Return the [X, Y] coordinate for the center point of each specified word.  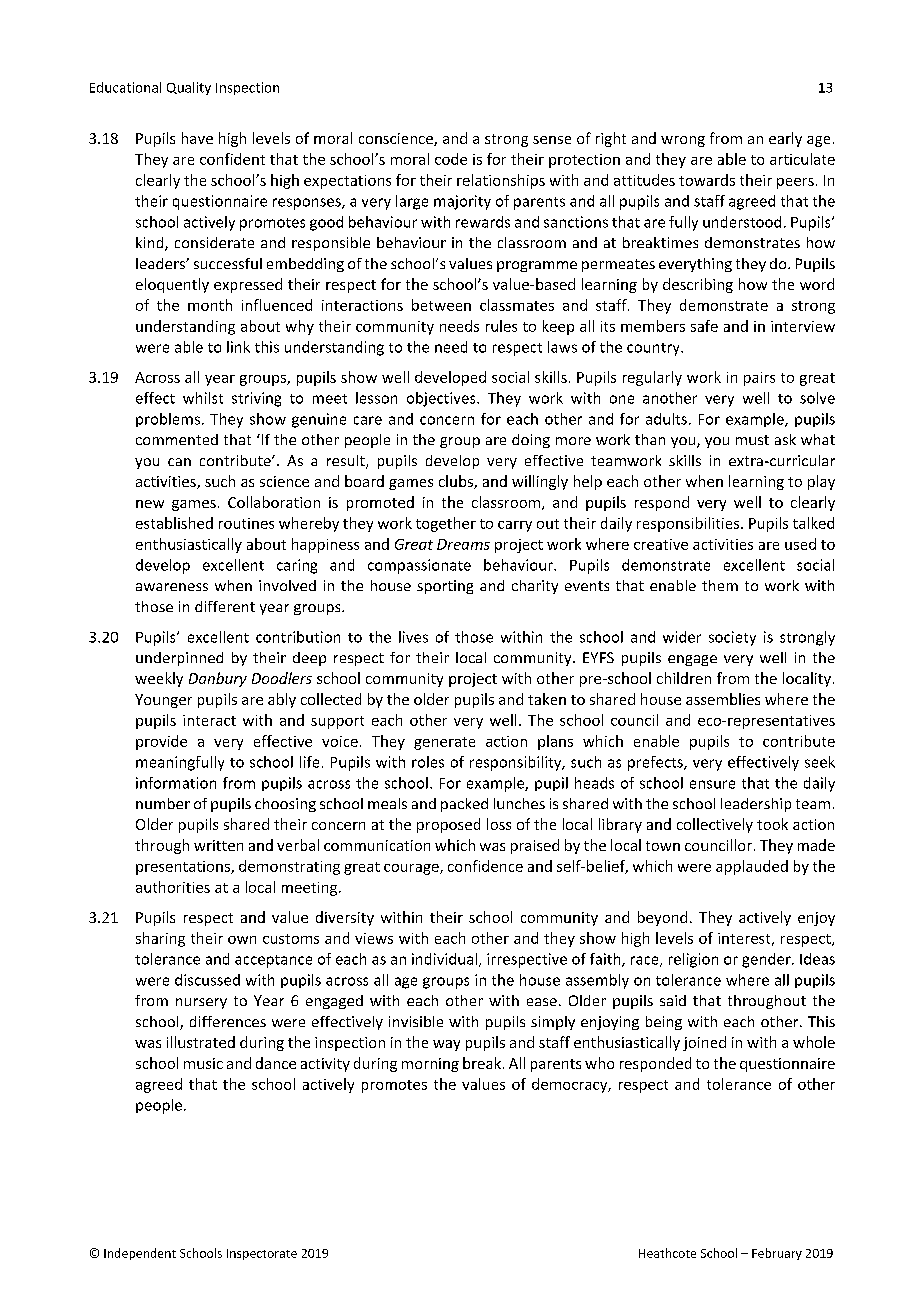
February [777, 1254]
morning [430, 1065]
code [451, 159]
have [197, 138]
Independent [140, 1254]
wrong [683, 141]
